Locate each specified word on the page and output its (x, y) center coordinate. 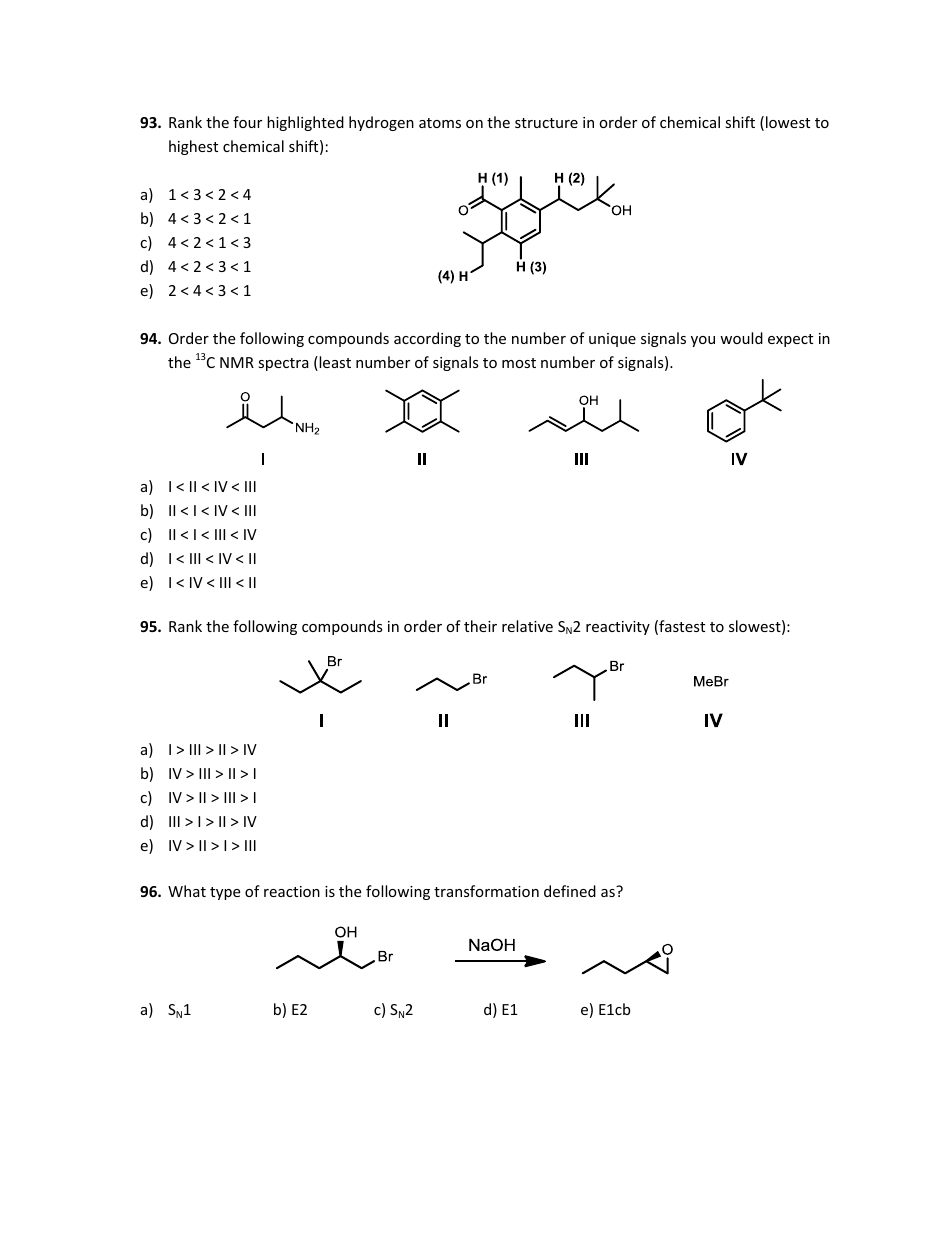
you (703, 341)
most (519, 363)
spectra (283, 364)
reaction (292, 891)
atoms (440, 123)
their (480, 626)
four (247, 122)
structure (546, 123)
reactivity (618, 628)
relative (527, 626)
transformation (486, 891)
